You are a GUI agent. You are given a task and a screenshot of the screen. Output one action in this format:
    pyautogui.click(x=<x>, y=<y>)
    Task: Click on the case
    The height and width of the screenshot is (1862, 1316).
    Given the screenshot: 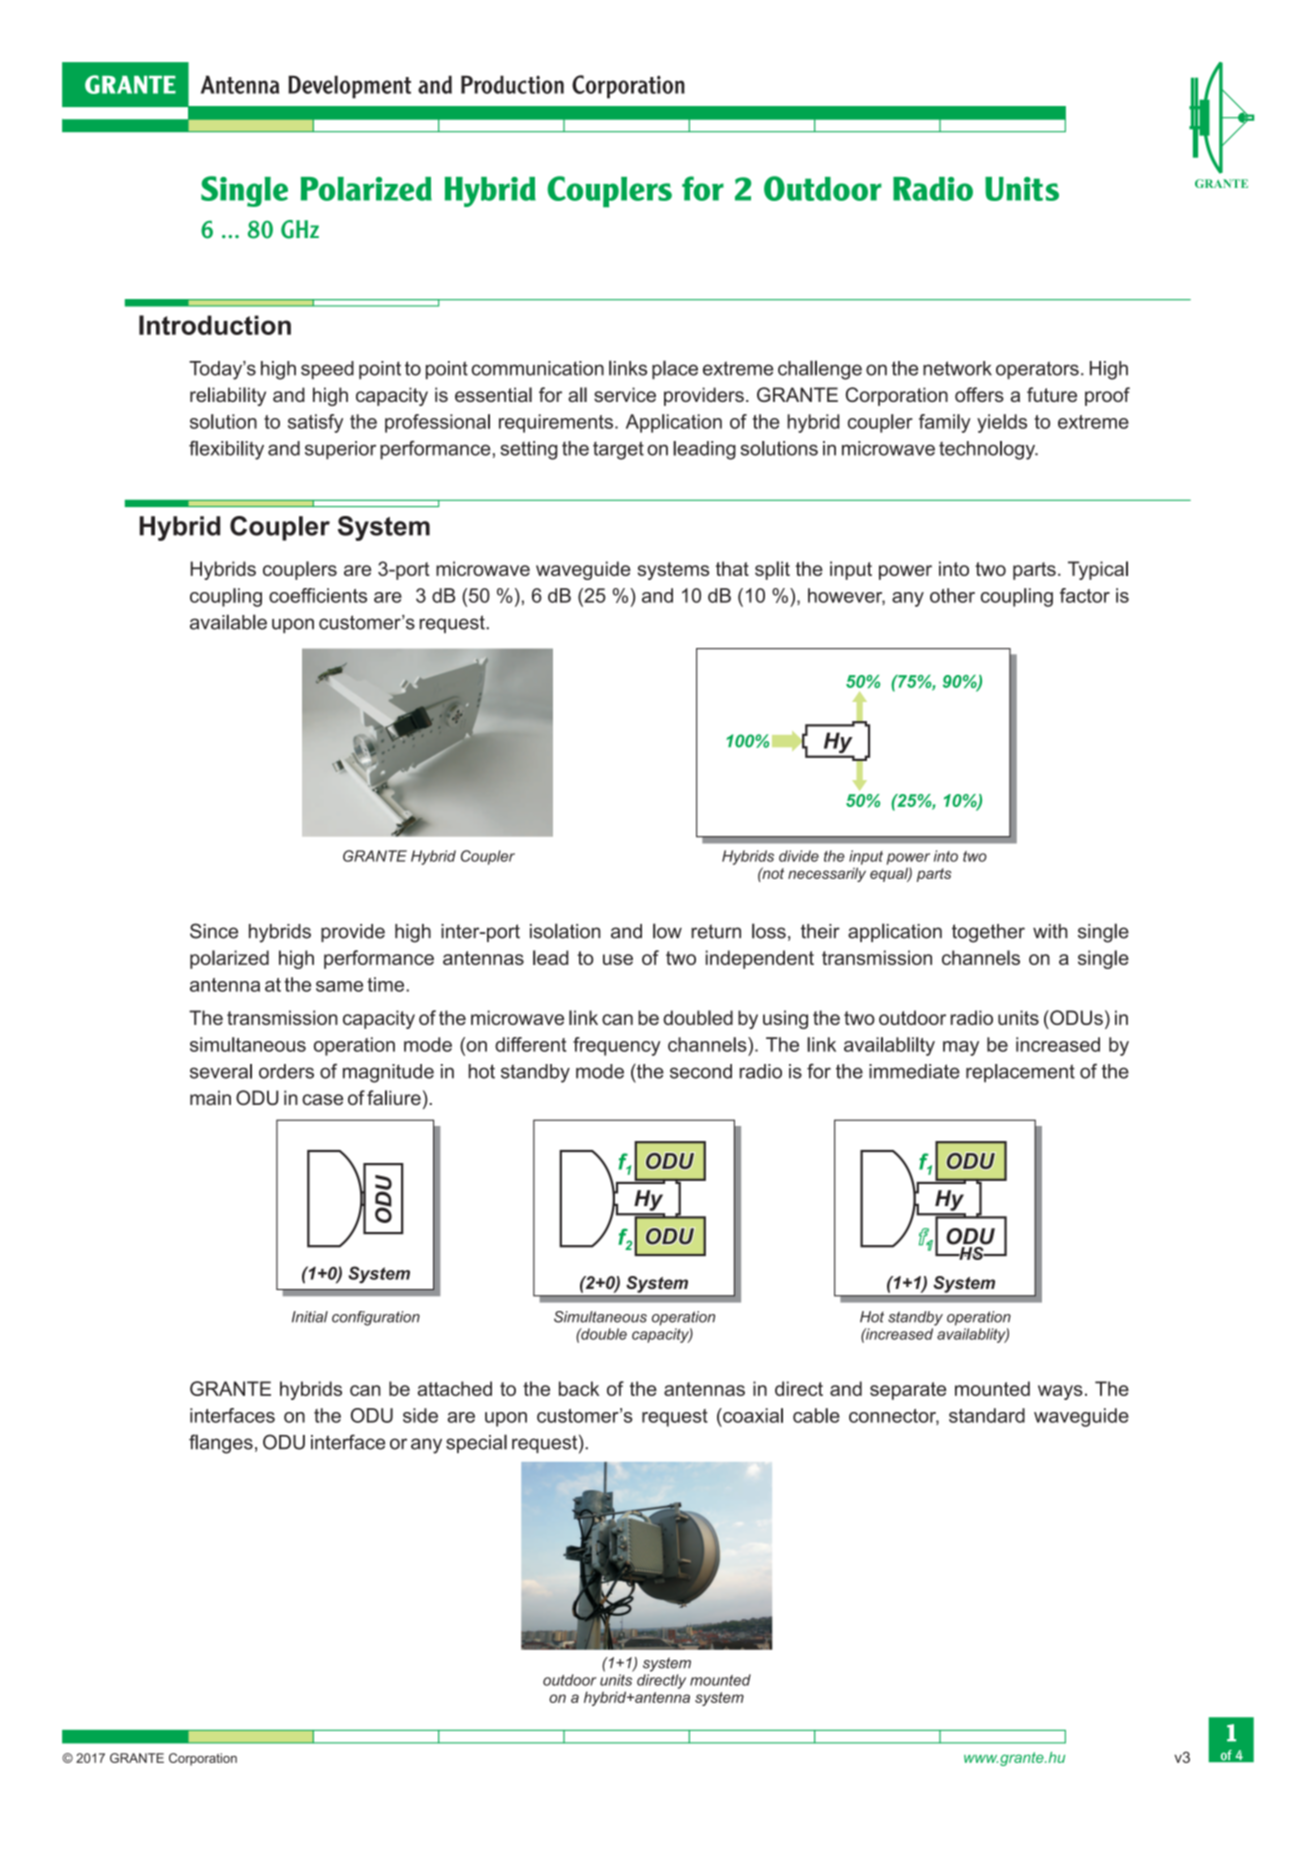 What is the action you would take?
    pyautogui.click(x=322, y=1099)
